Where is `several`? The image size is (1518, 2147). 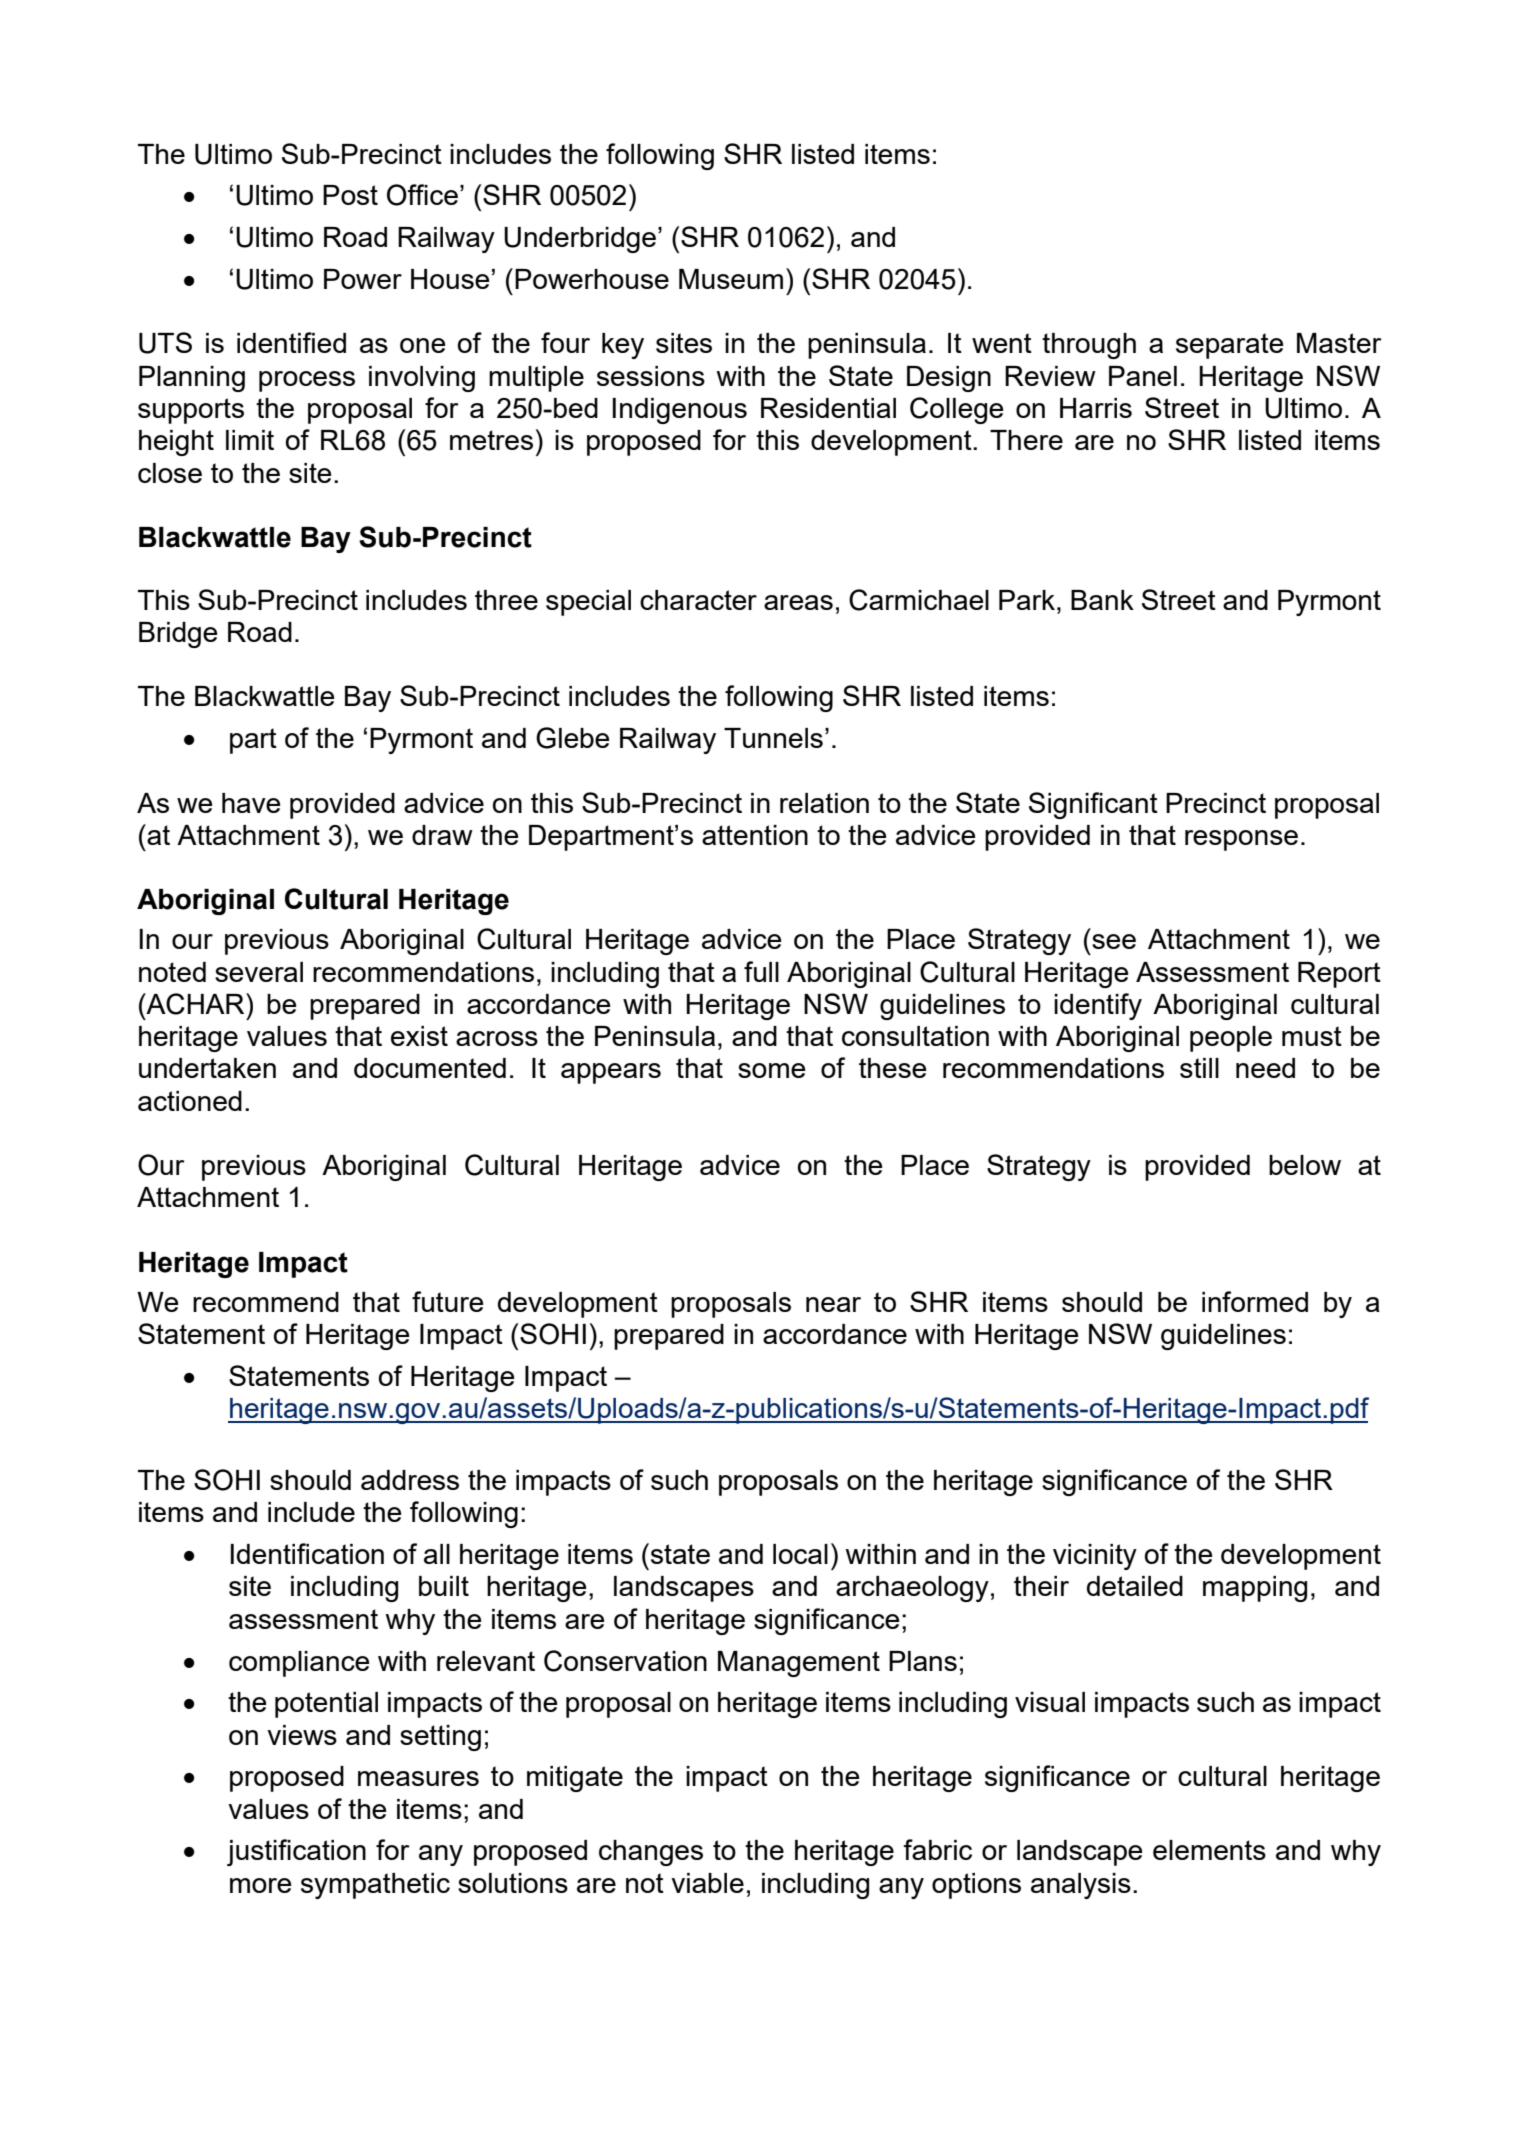
several is located at coordinates (259, 972).
